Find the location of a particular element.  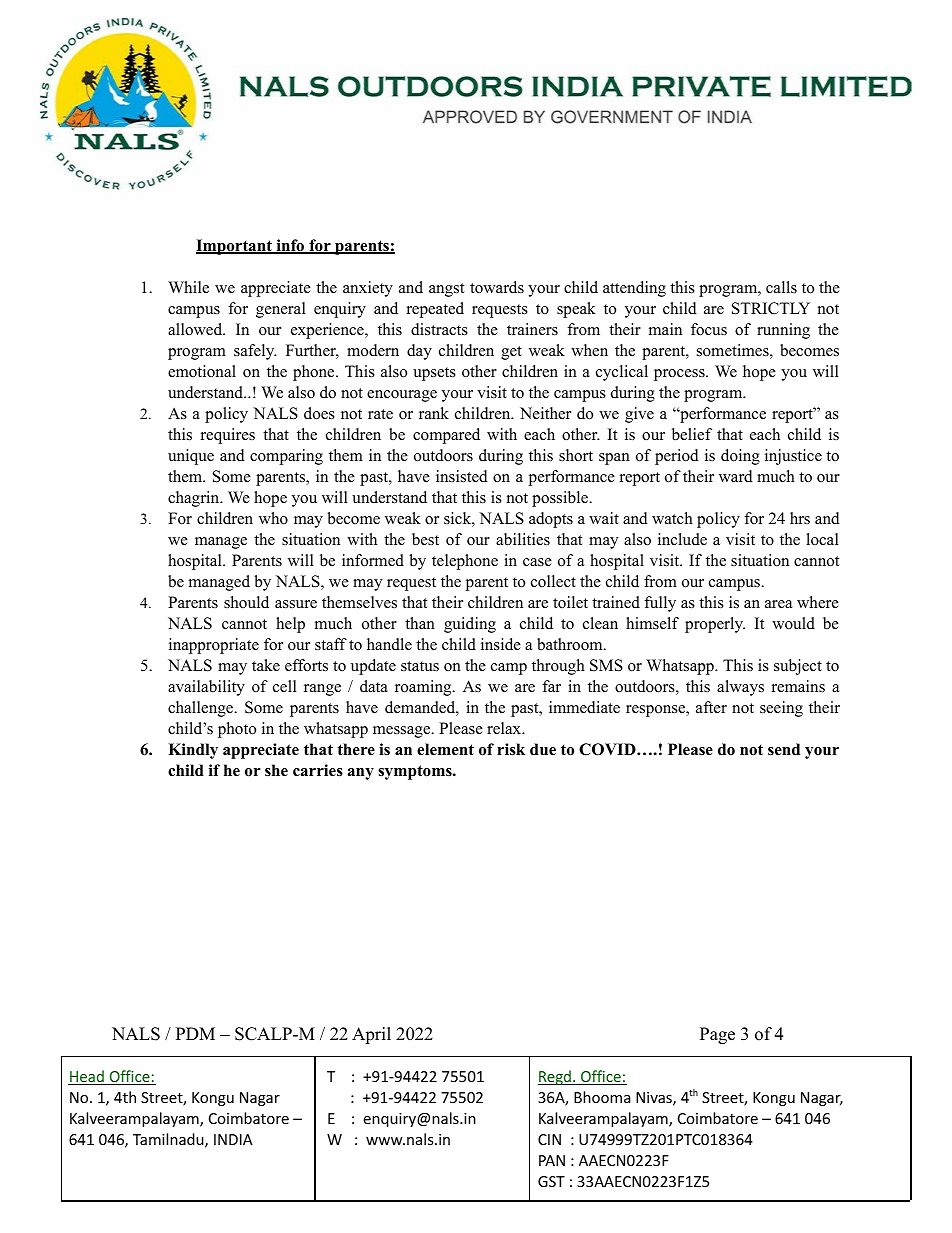

chagrin is located at coordinates (195, 499).
